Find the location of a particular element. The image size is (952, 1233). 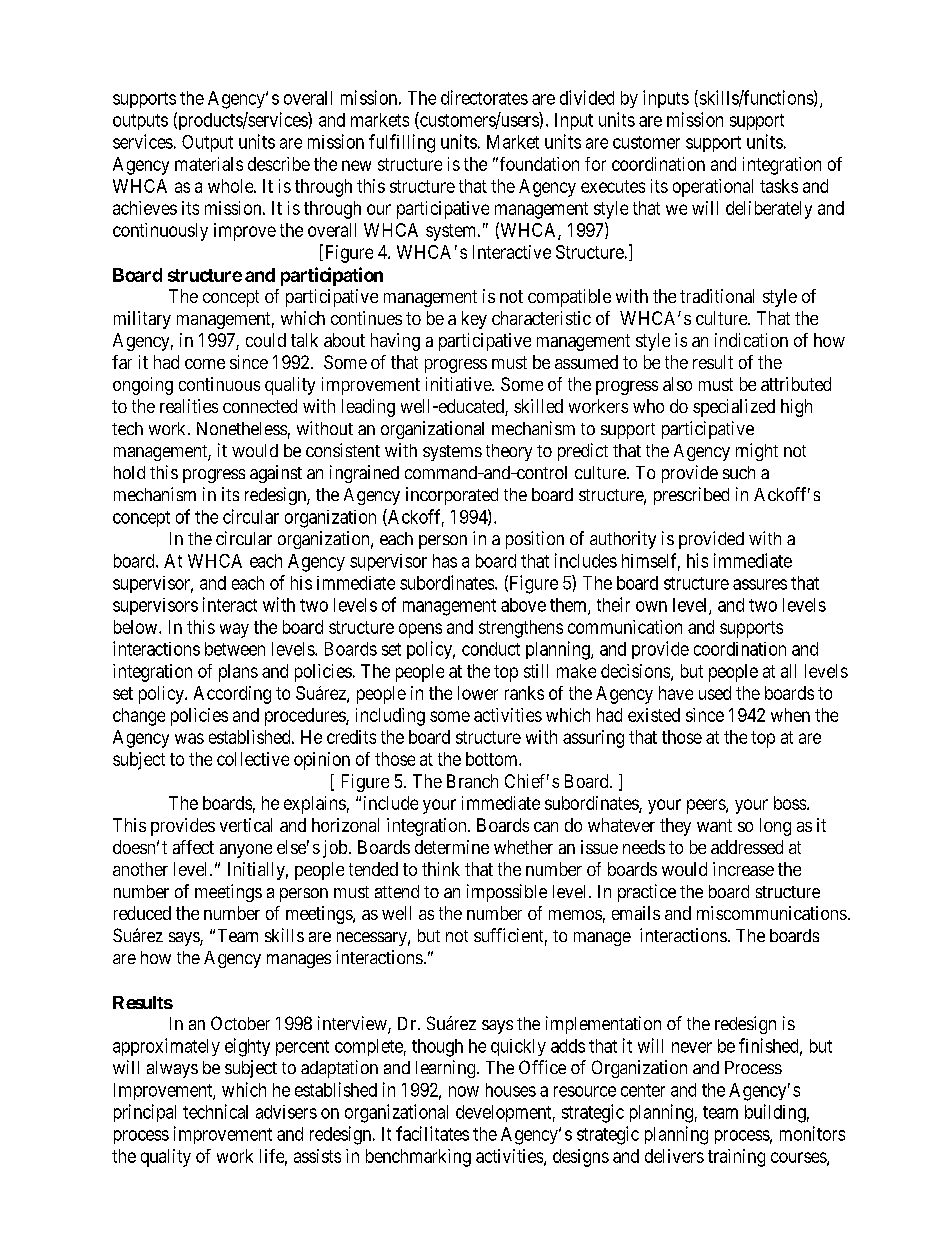

between is located at coordinates (235, 649).
